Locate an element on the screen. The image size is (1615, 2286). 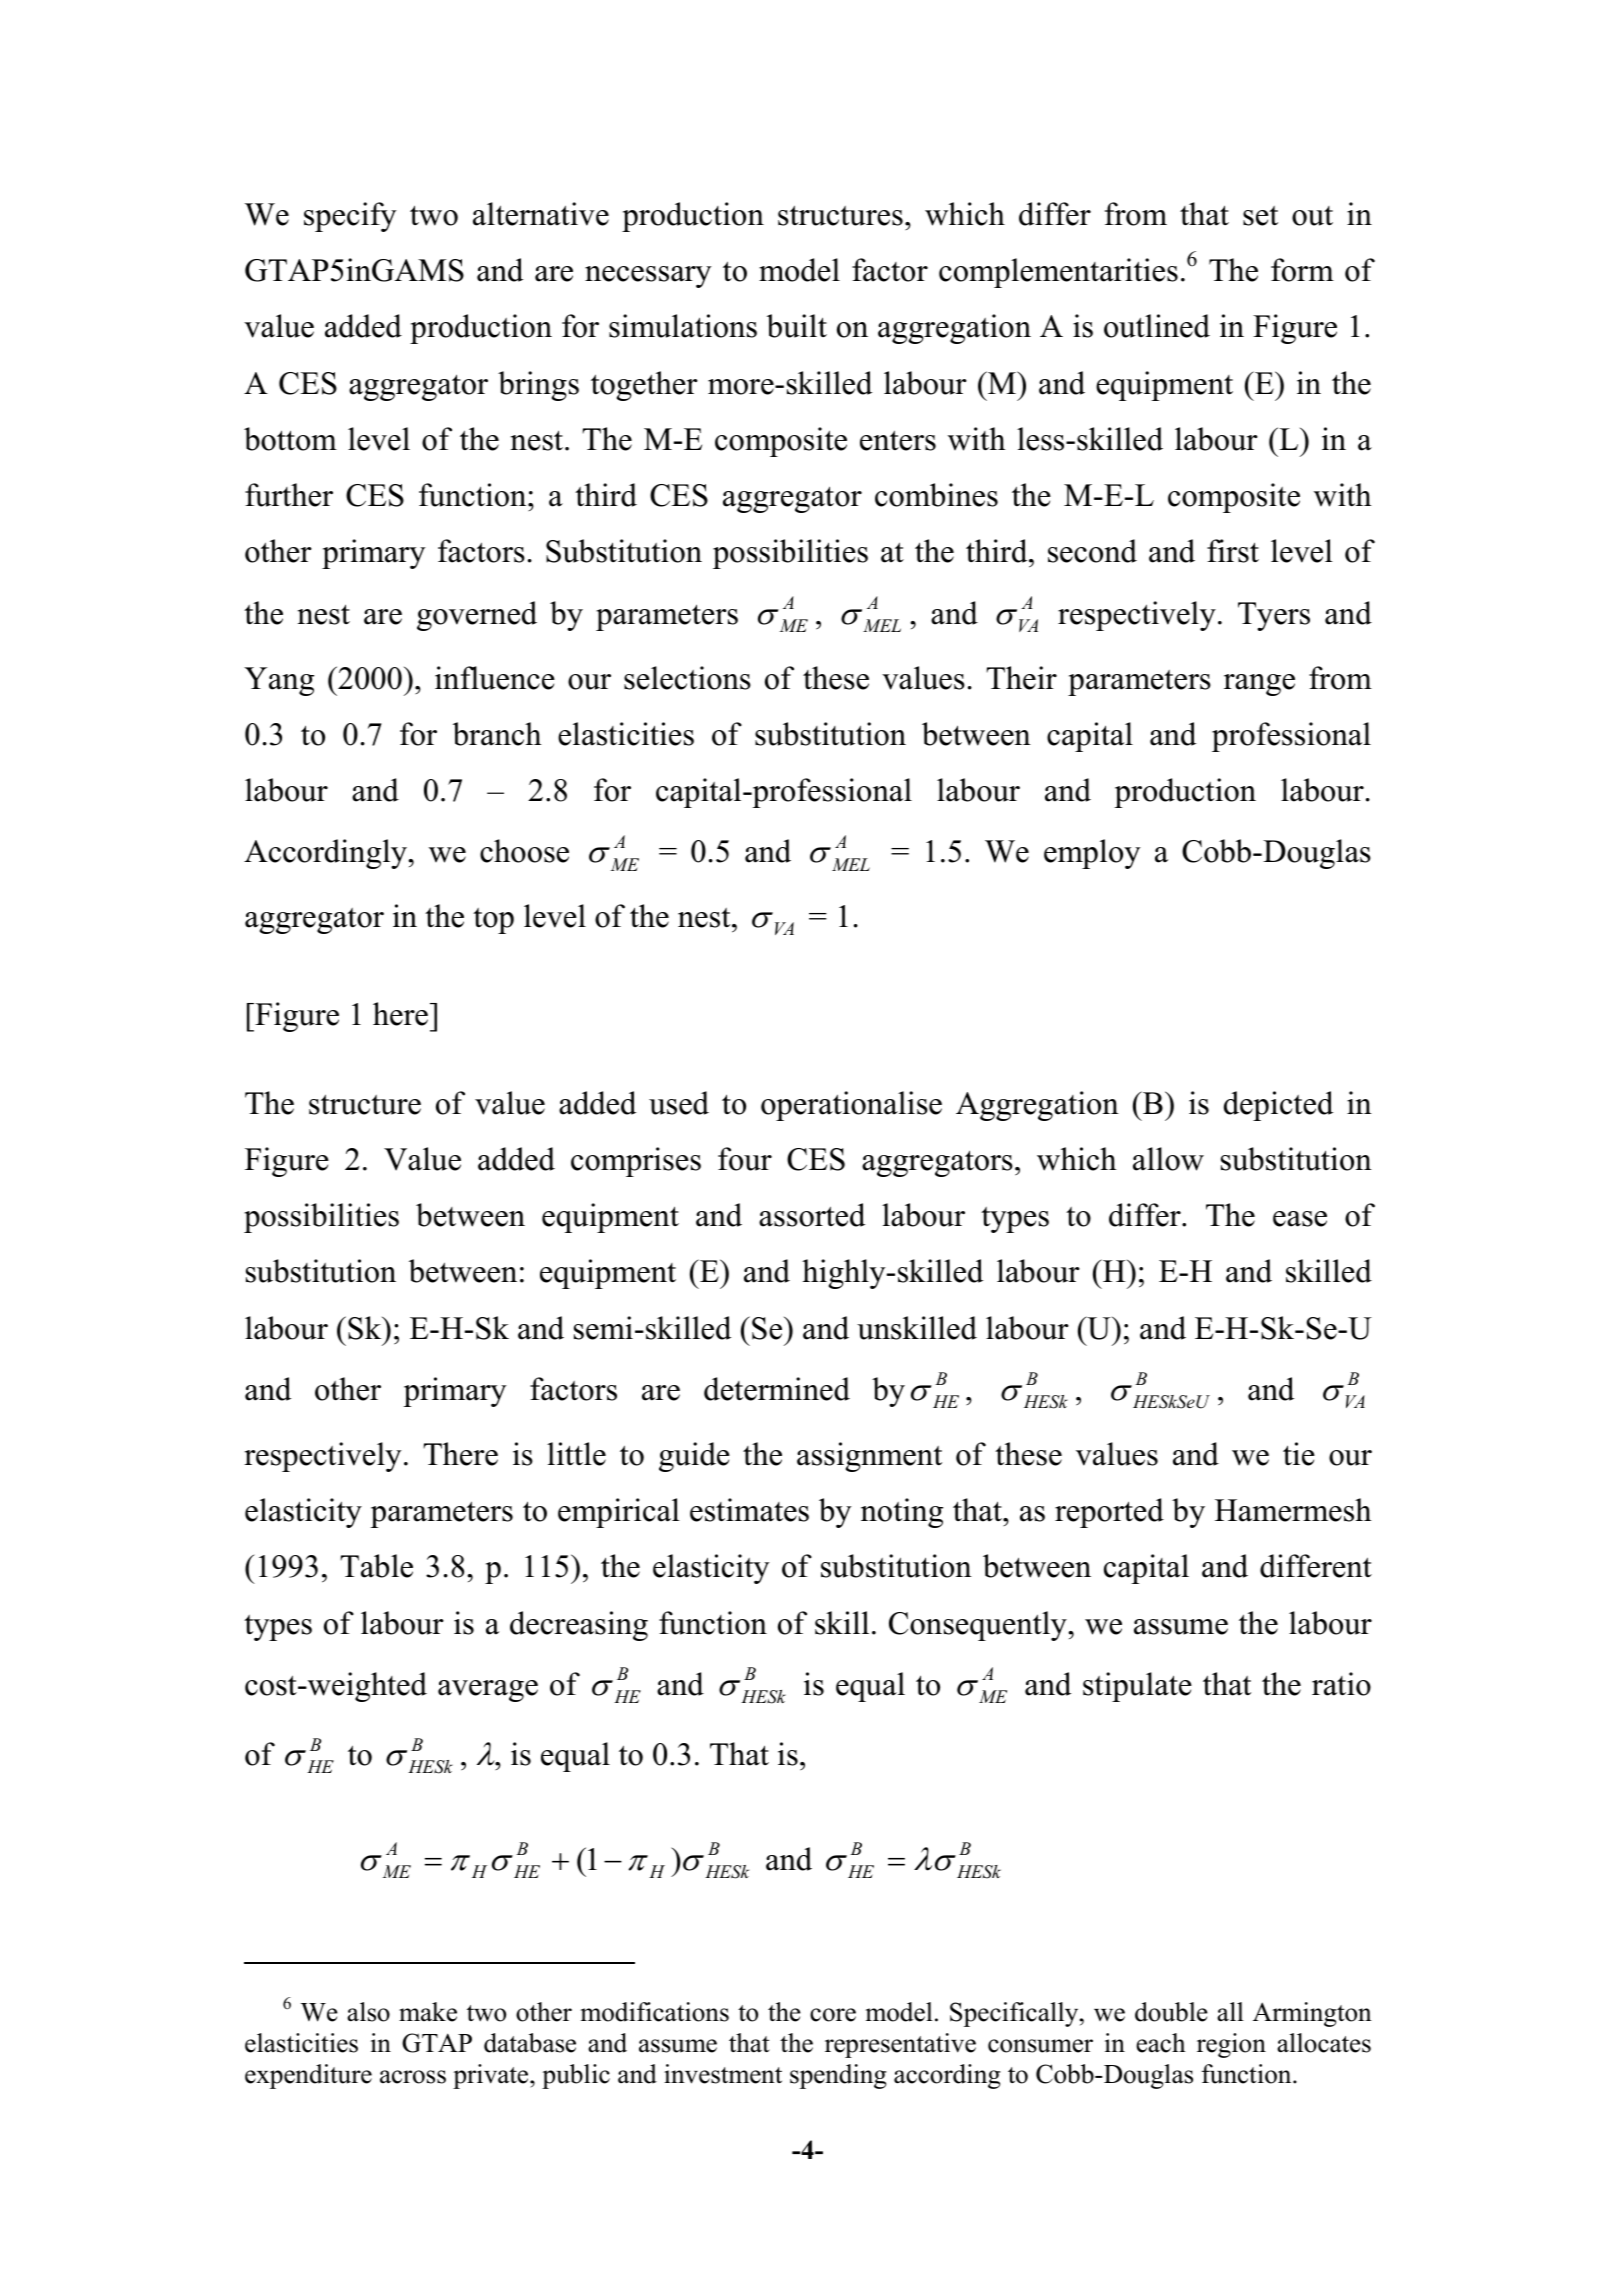
determined is located at coordinates (777, 1389).
